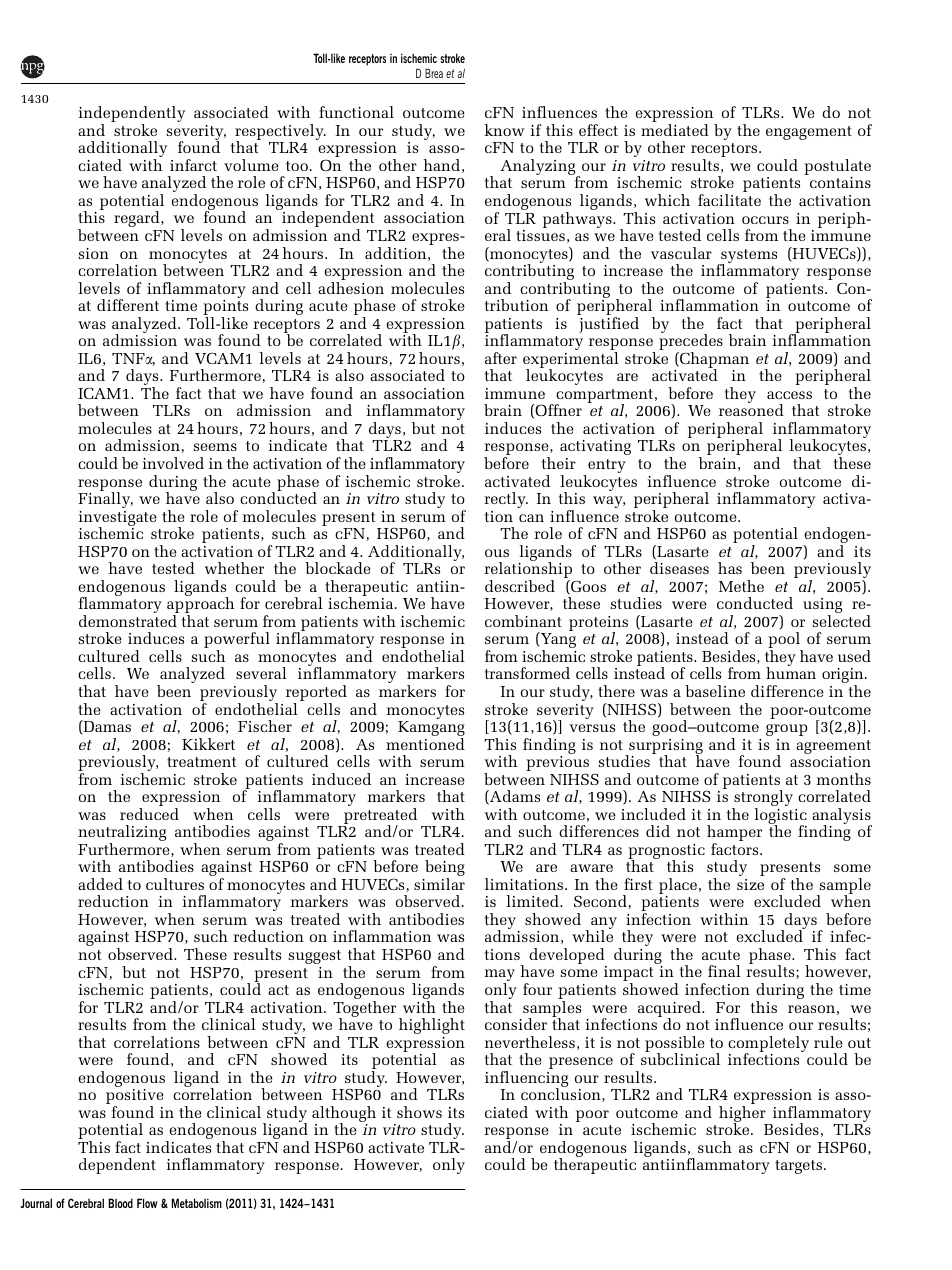  I want to click on added, so click(100, 884).
